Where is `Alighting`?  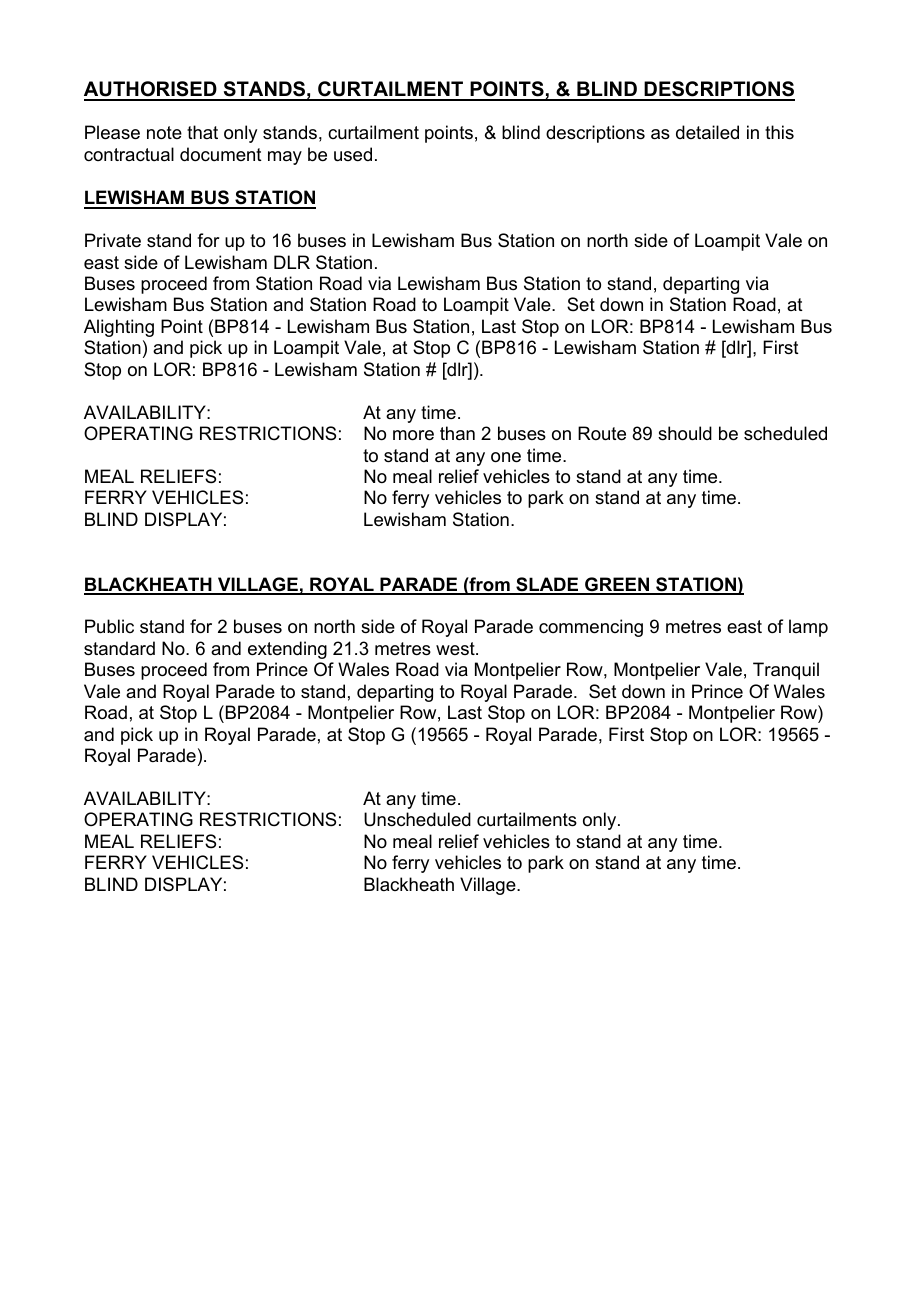 Alighting is located at coordinates (119, 328).
